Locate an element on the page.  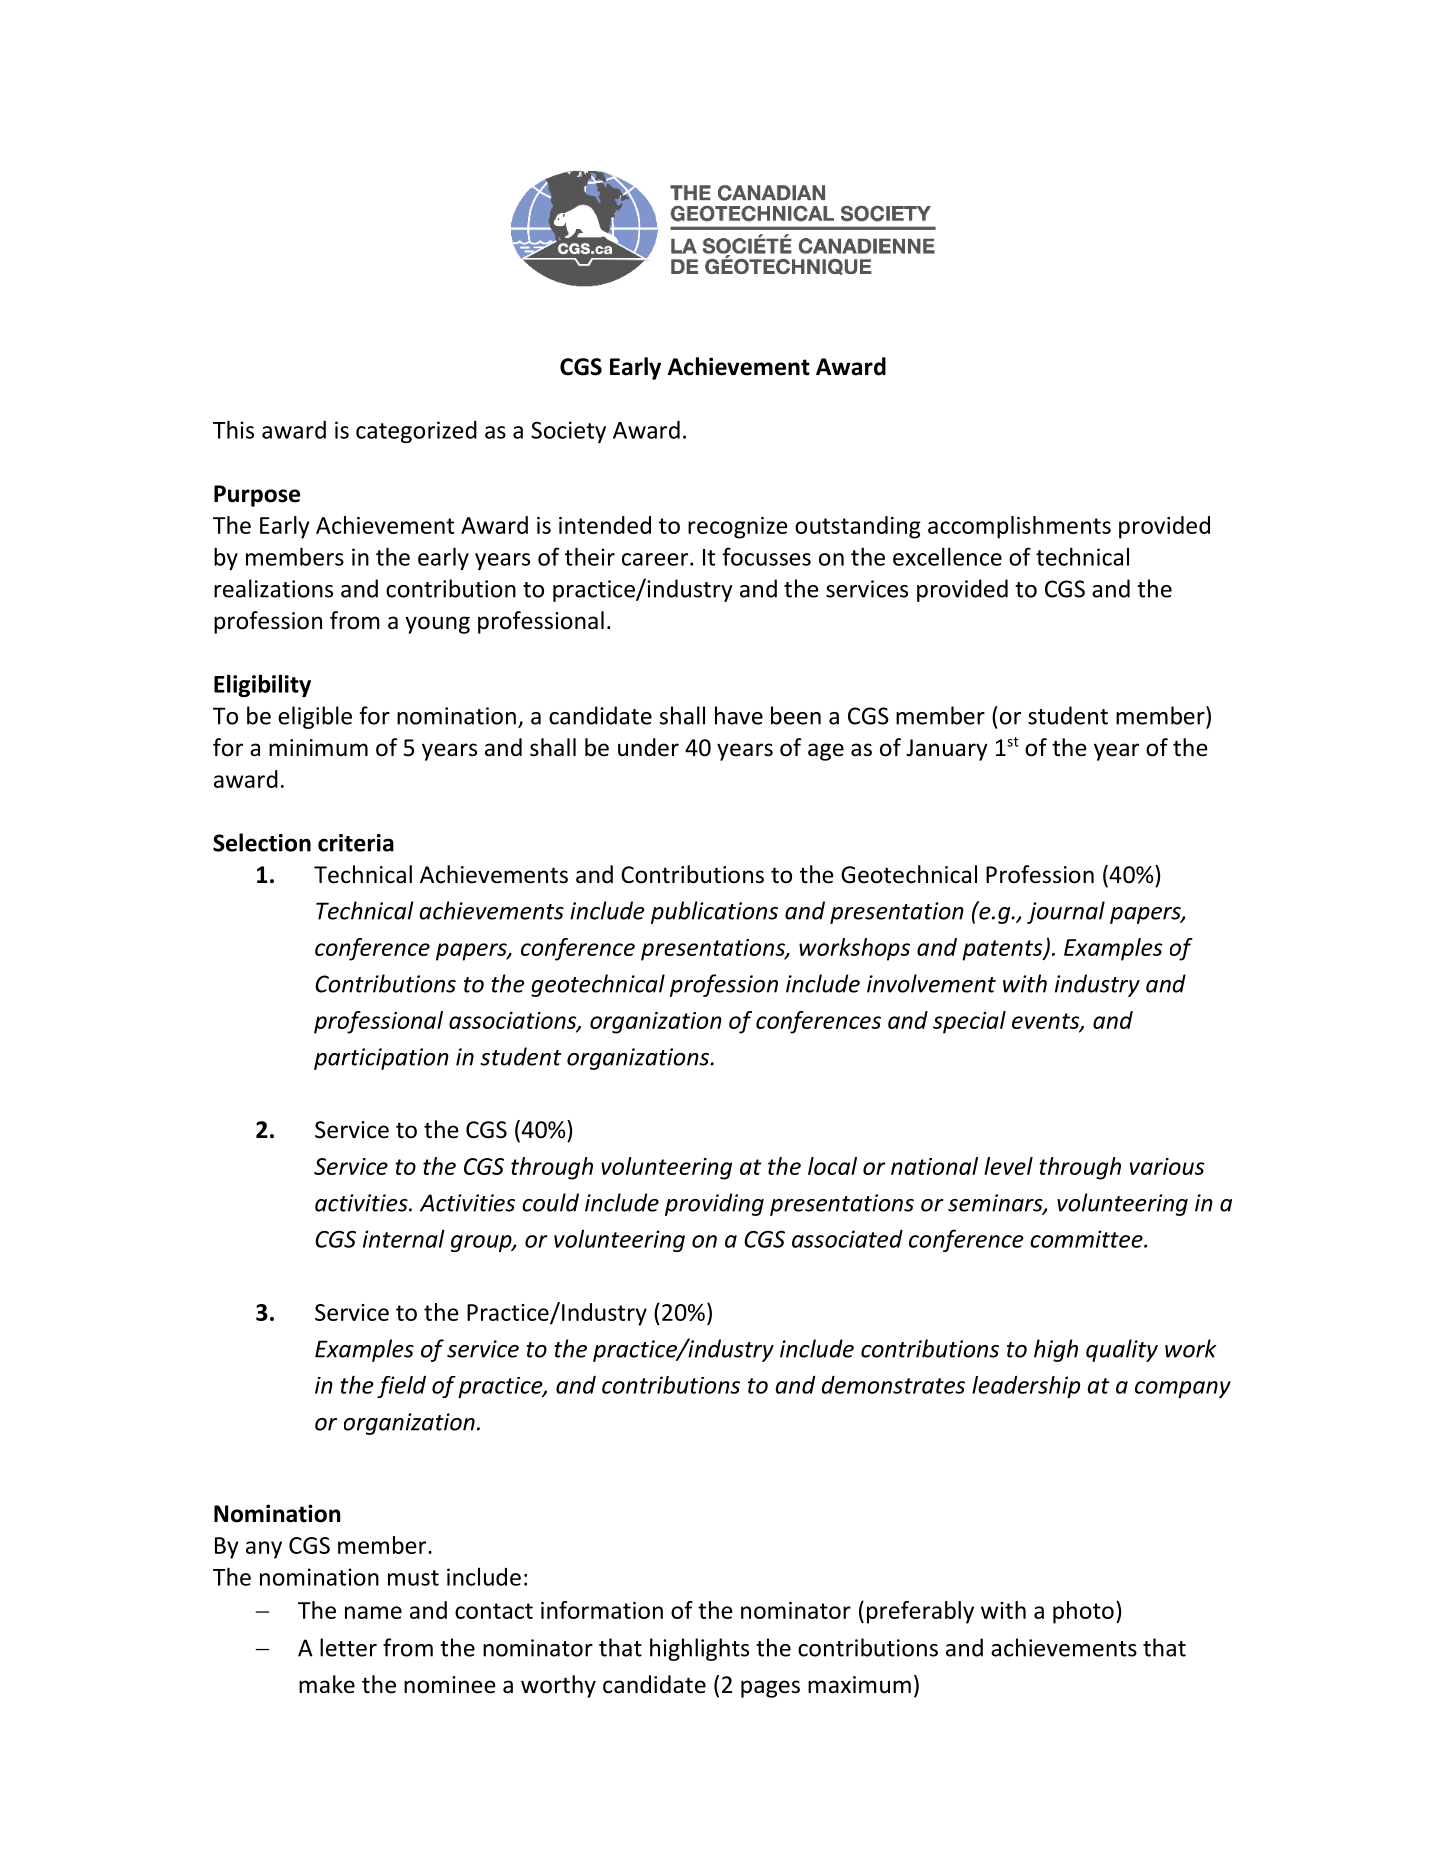
letter is located at coordinates (348, 1647).
